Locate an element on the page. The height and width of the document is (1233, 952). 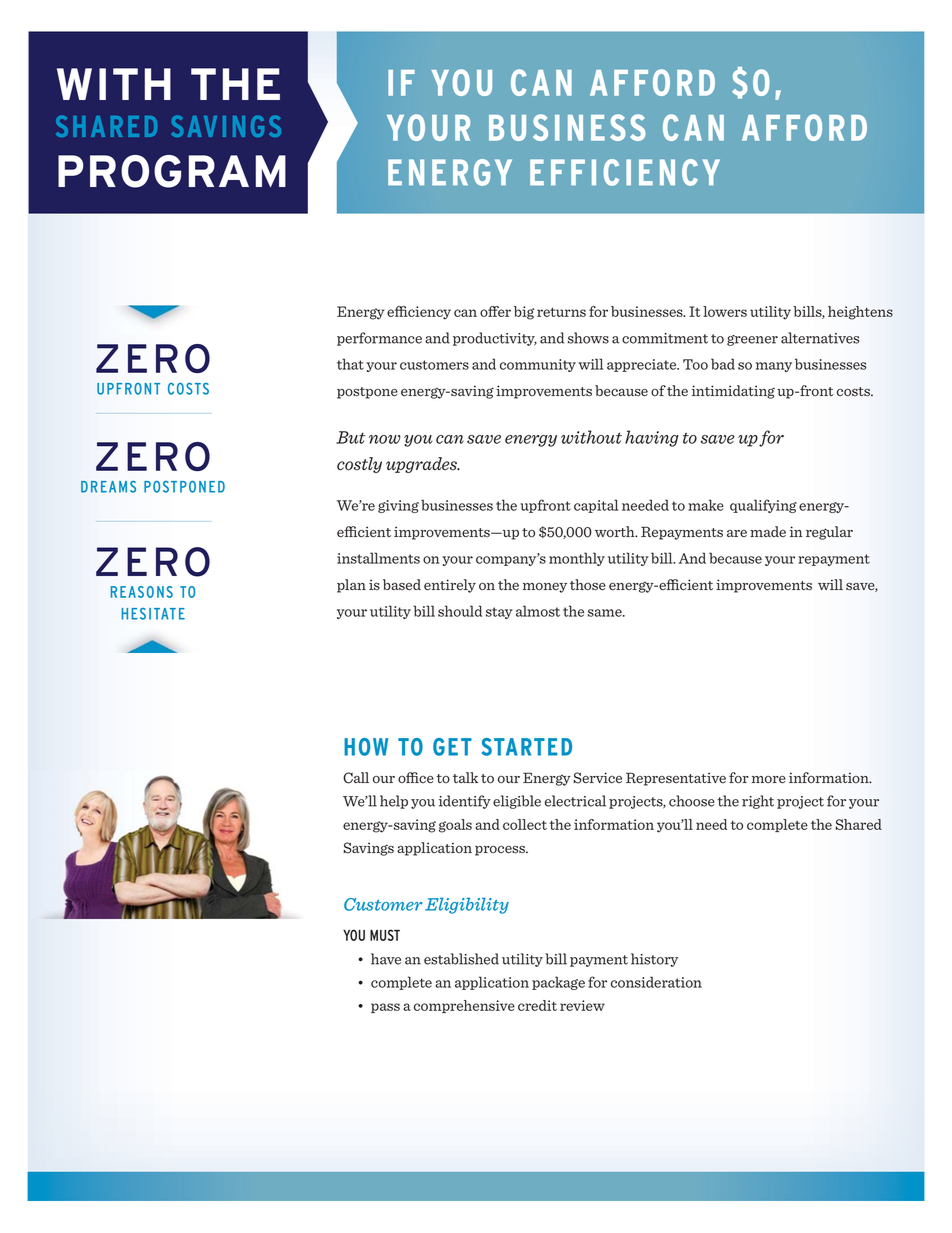
more is located at coordinates (769, 779).
